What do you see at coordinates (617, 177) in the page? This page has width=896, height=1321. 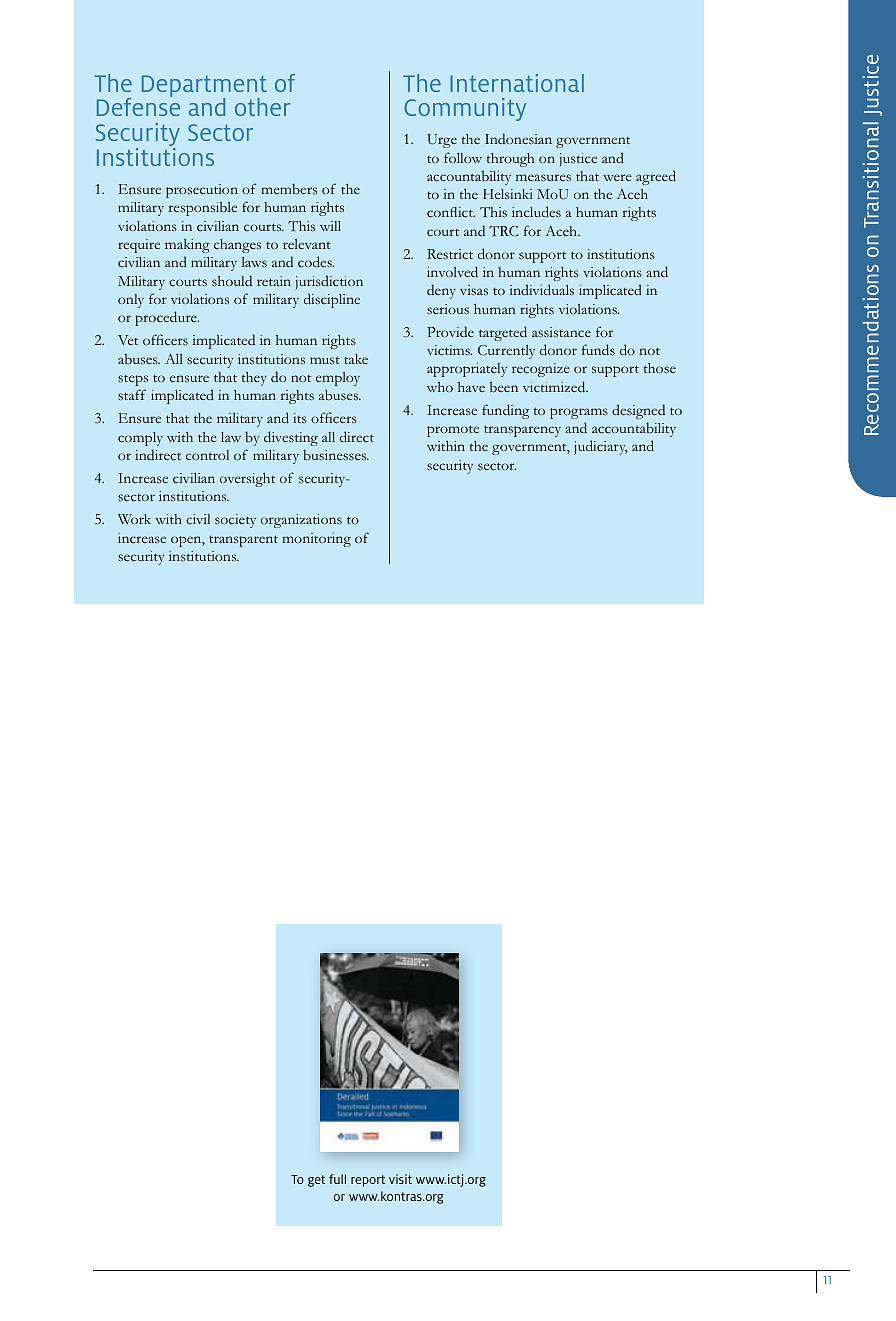 I see `were` at bounding box center [617, 177].
